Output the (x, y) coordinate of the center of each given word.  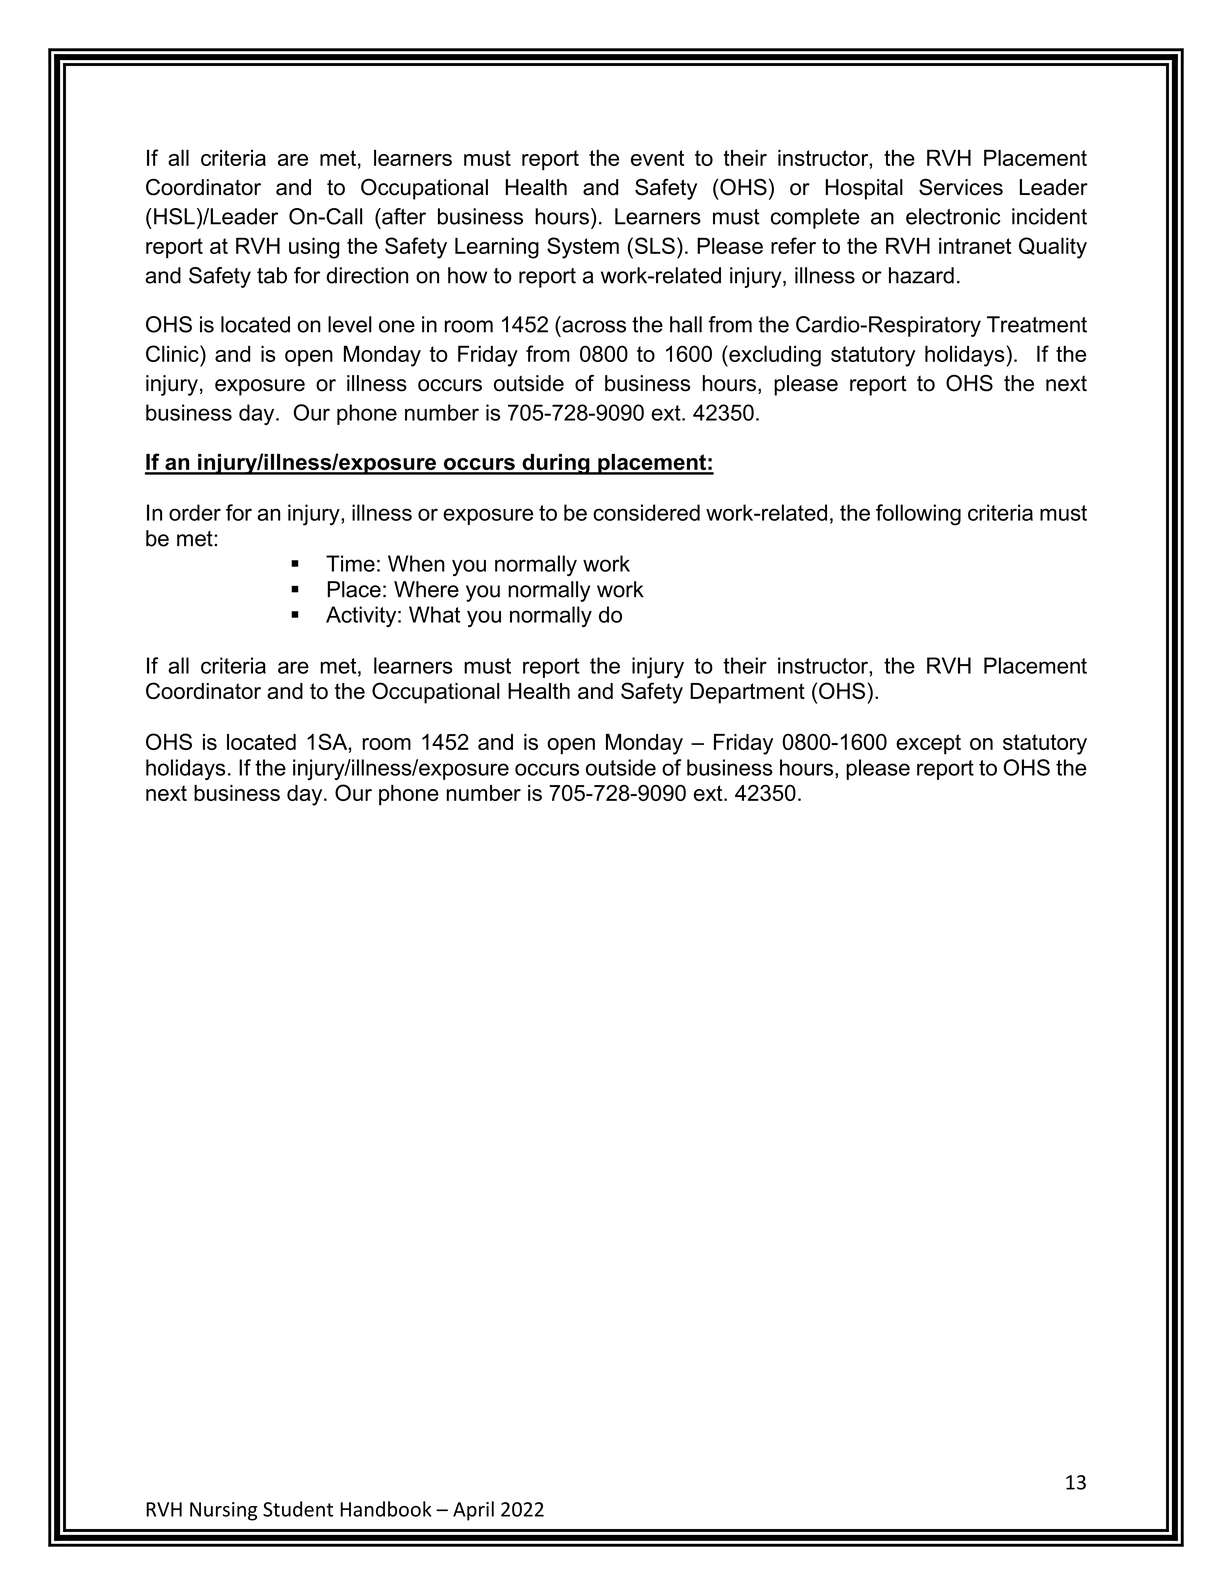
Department (747, 693)
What (434, 614)
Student (298, 1509)
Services (961, 187)
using (314, 248)
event (657, 158)
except (928, 744)
